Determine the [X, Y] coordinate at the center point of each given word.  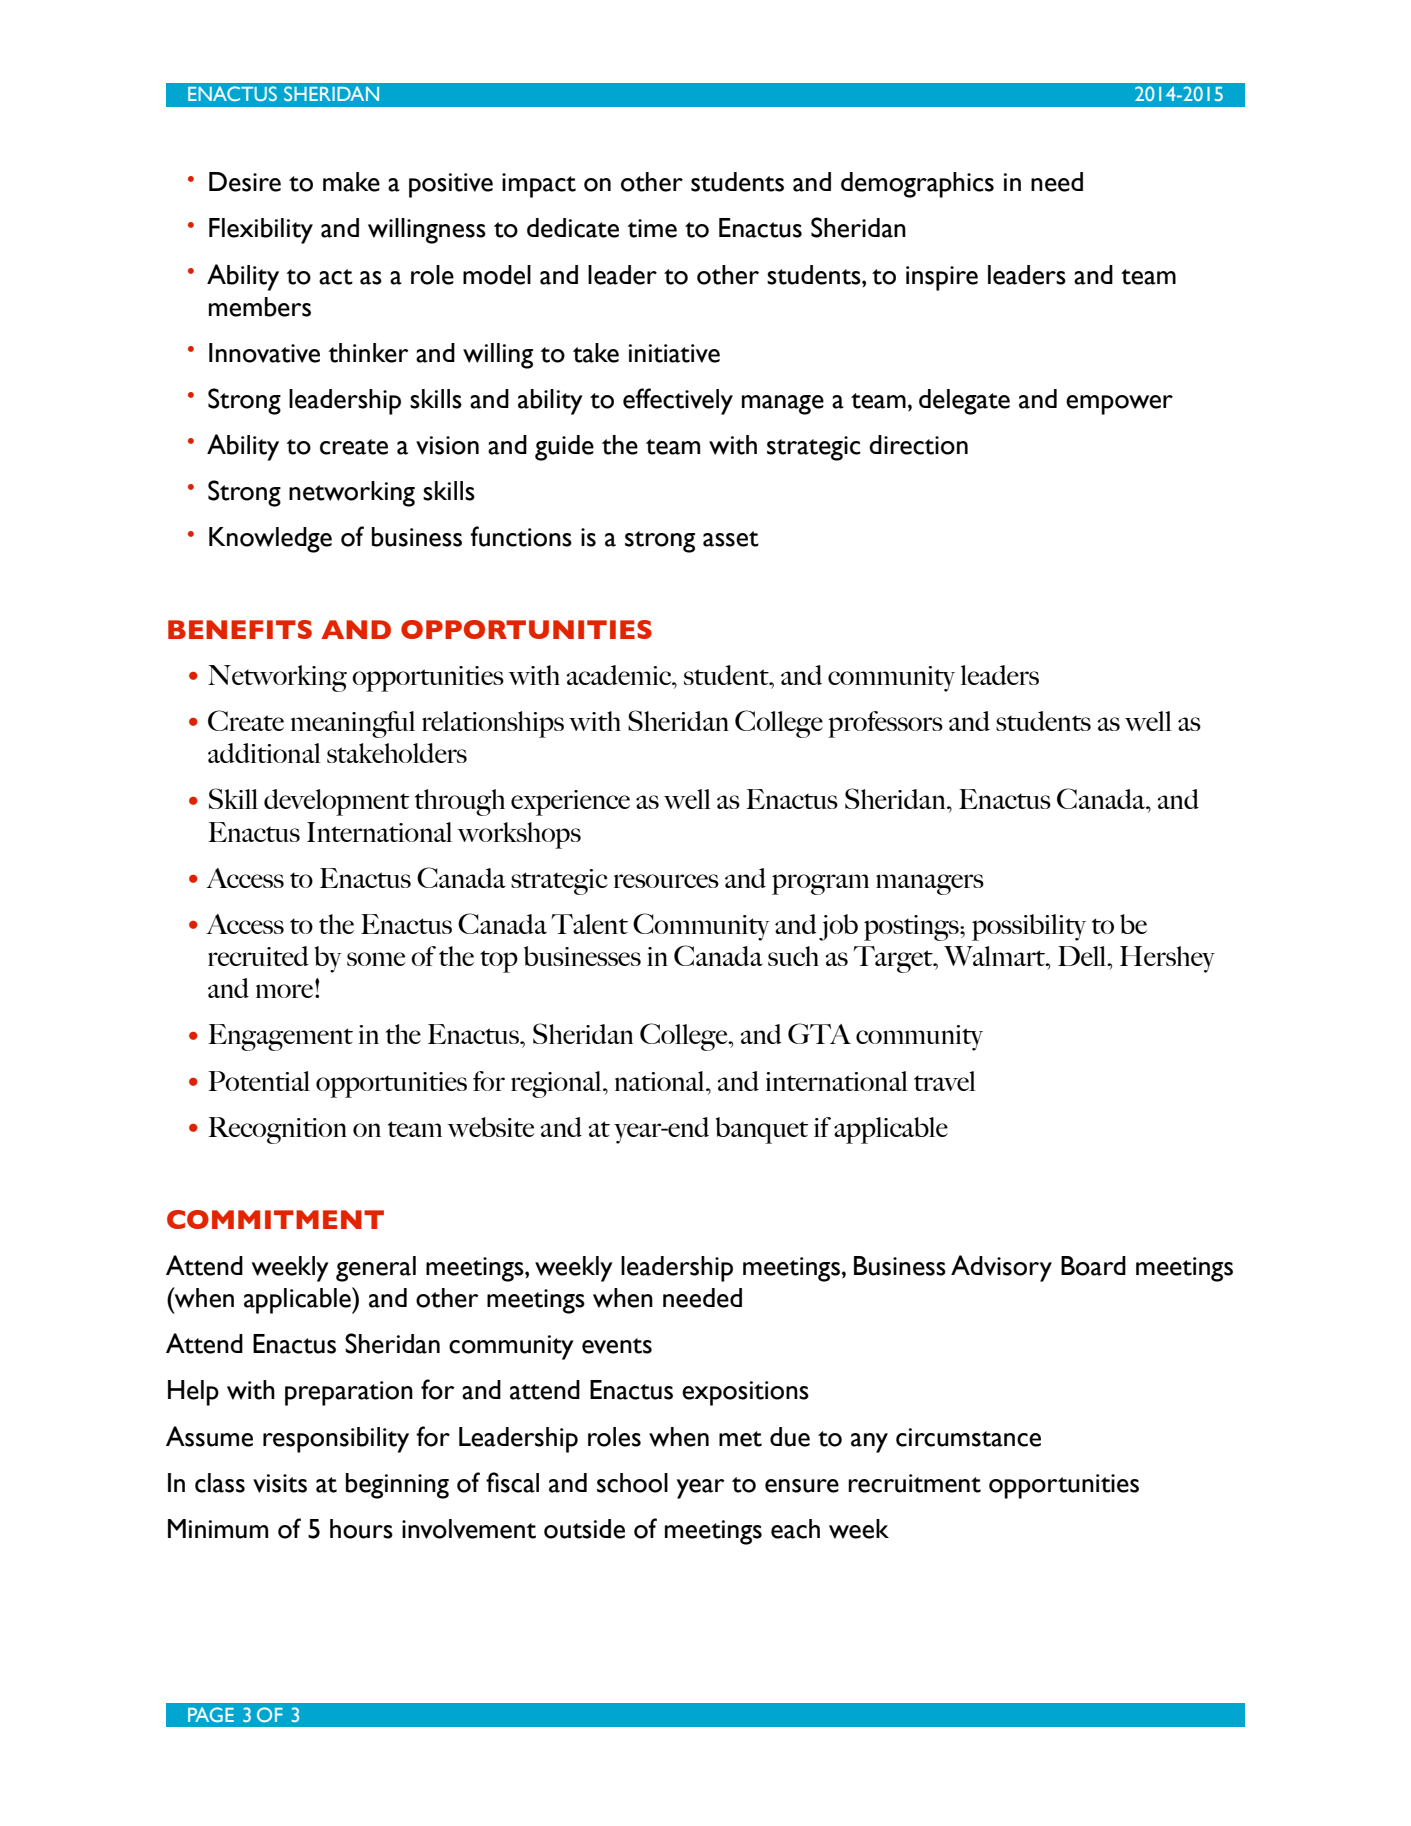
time [652, 228]
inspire [942, 278]
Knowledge [270, 540]
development [337, 802]
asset [731, 539]
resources [666, 881]
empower [1119, 405]
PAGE [211, 1714]
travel [945, 1081]
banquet [762, 1130]
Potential [259, 1081]
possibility [1029, 927]
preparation [349, 1393]
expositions [745, 1393]
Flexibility [261, 231]
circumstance [968, 1437]
